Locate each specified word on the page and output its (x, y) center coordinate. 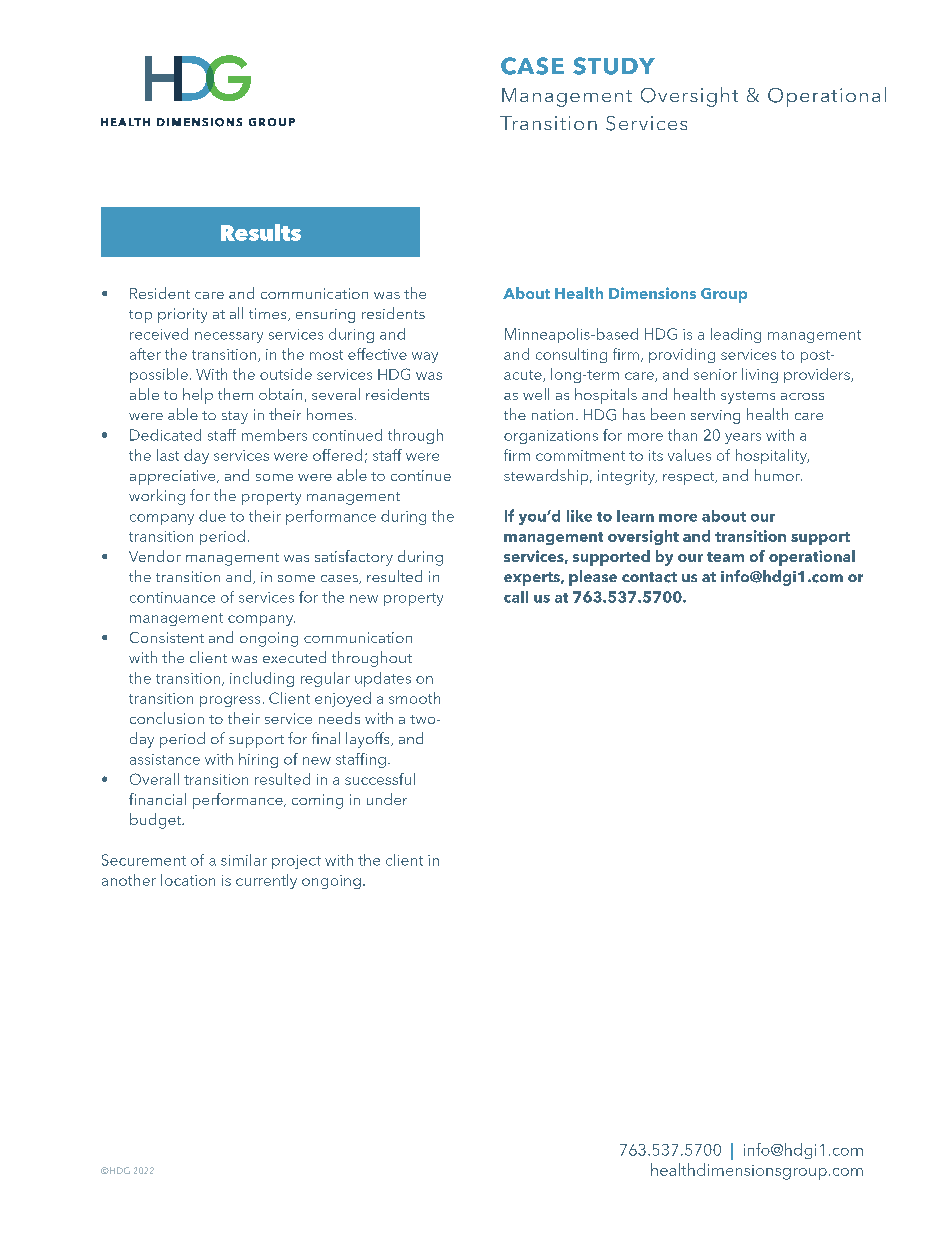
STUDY (614, 66)
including (262, 679)
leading (736, 335)
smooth (414, 698)
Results (261, 232)
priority (182, 315)
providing (682, 355)
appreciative (174, 477)
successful (380, 779)
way (425, 357)
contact (649, 577)
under (387, 799)
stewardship (547, 477)
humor (778, 475)
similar (244, 860)
